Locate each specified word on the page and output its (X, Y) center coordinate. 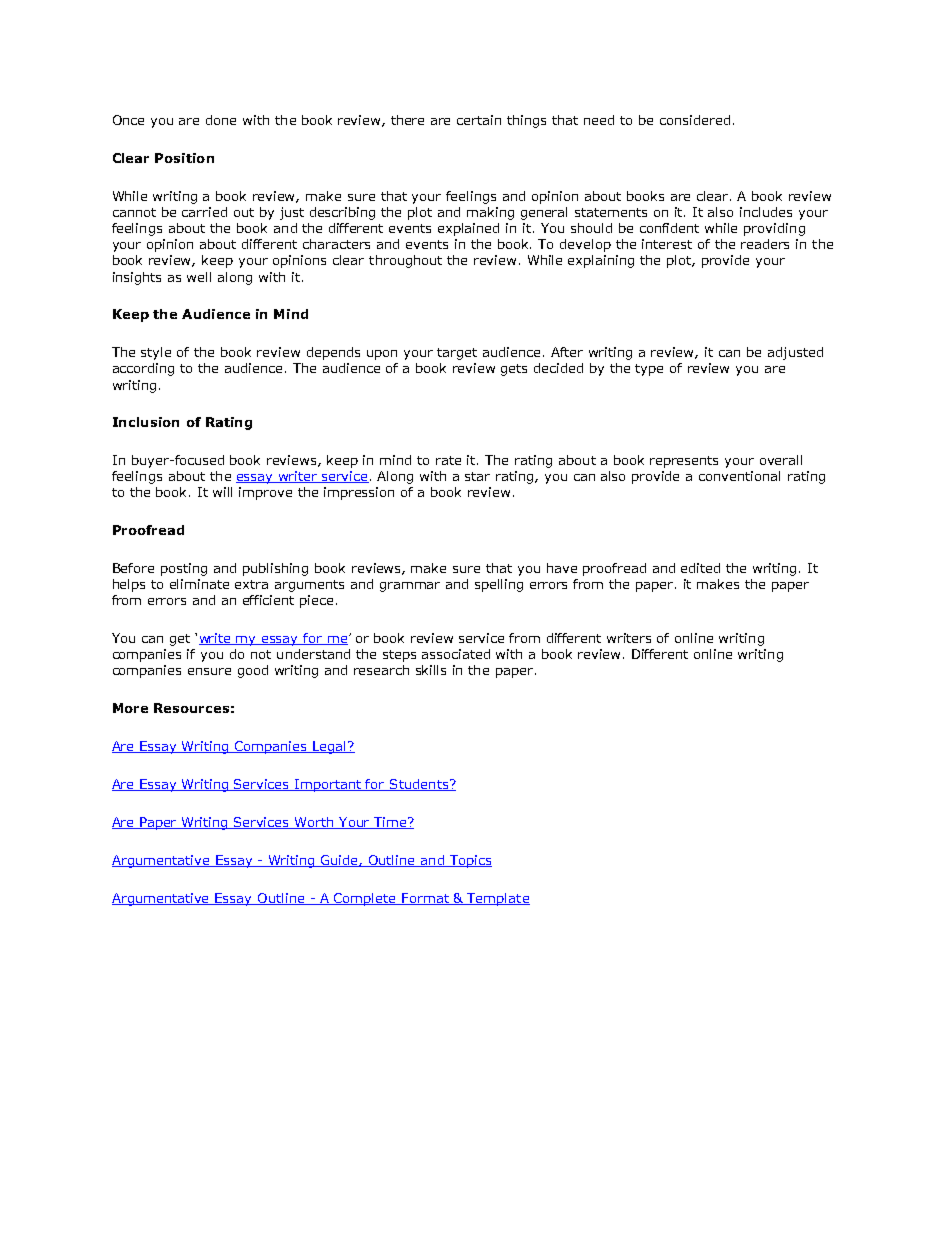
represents (684, 462)
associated (456, 654)
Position (184, 158)
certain (479, 120)
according (143, 369)
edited (700, 568)
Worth (314, 823)
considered (695, 120)
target (457, 354)
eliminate (199, 584)
